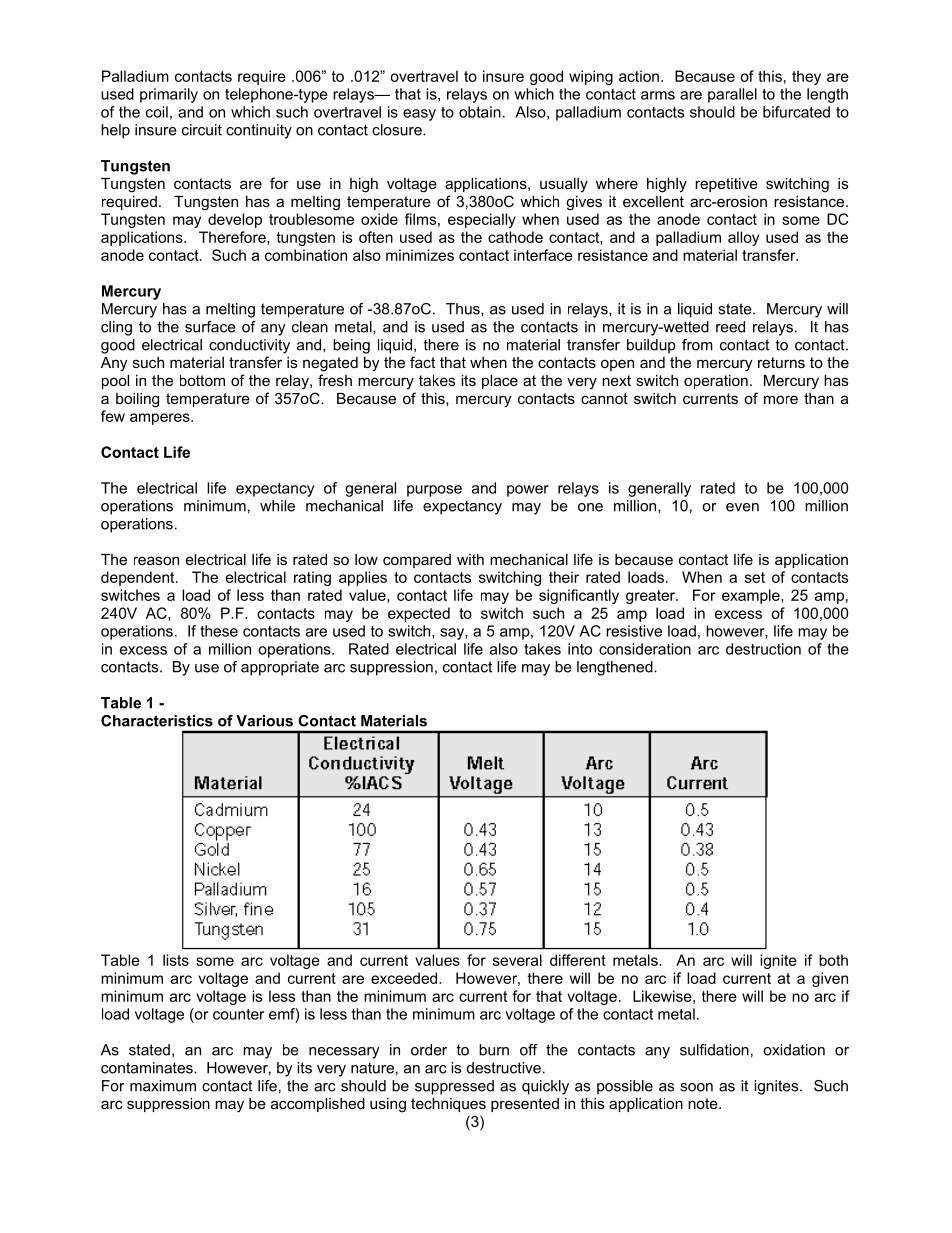 This screenshot has height=1233, width=952. I want to click on set, so click(755, 577).
